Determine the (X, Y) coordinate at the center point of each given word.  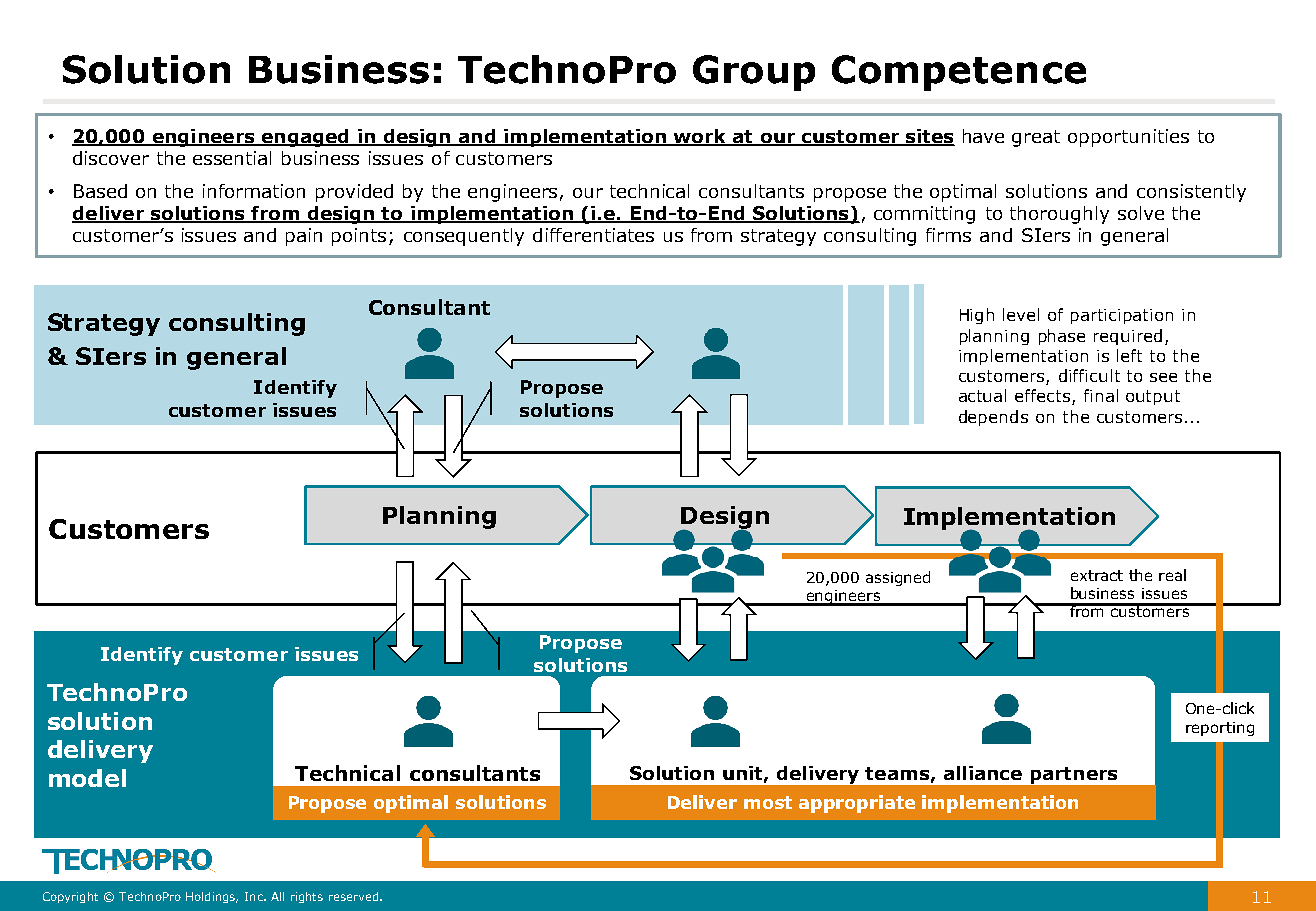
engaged (305, 138)
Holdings (212, 897)
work (700, 137)
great (1036, 138)
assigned (898, 578)
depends (993, 418)
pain (304, 237)
